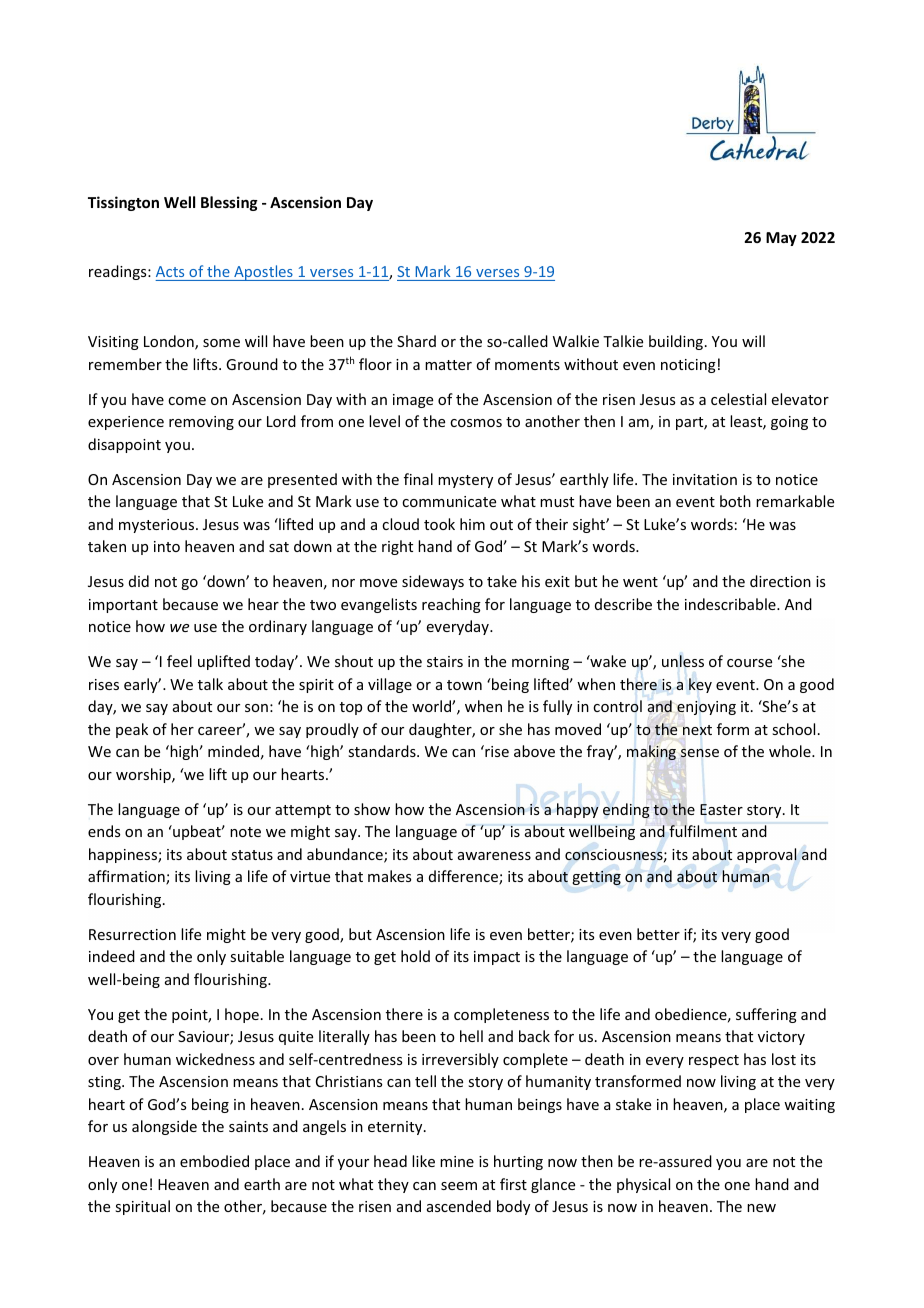 This screenshot has width=924, height=1308. What do you see at coordinates (171, 273) in the screenshot?
I see `Acts` at bounding box center [171, 273].
